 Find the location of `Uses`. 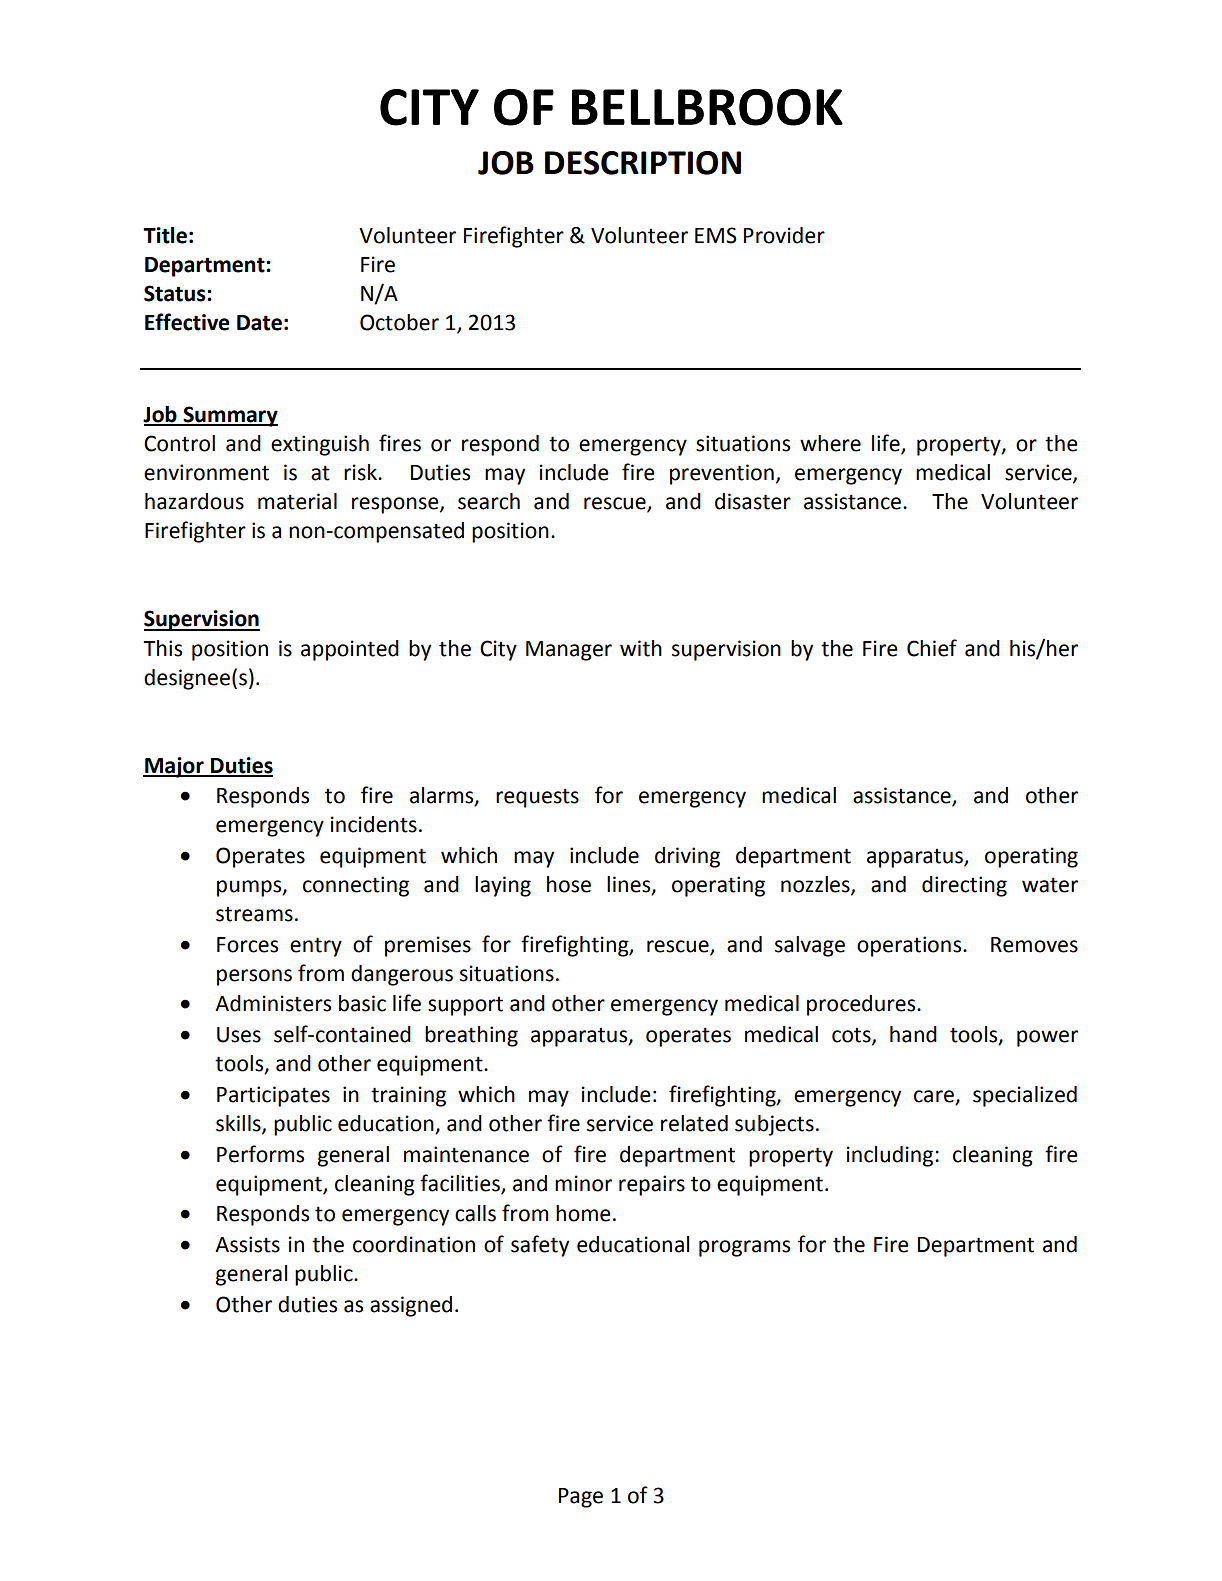

Uses is located at coordinates (239, 1035).
